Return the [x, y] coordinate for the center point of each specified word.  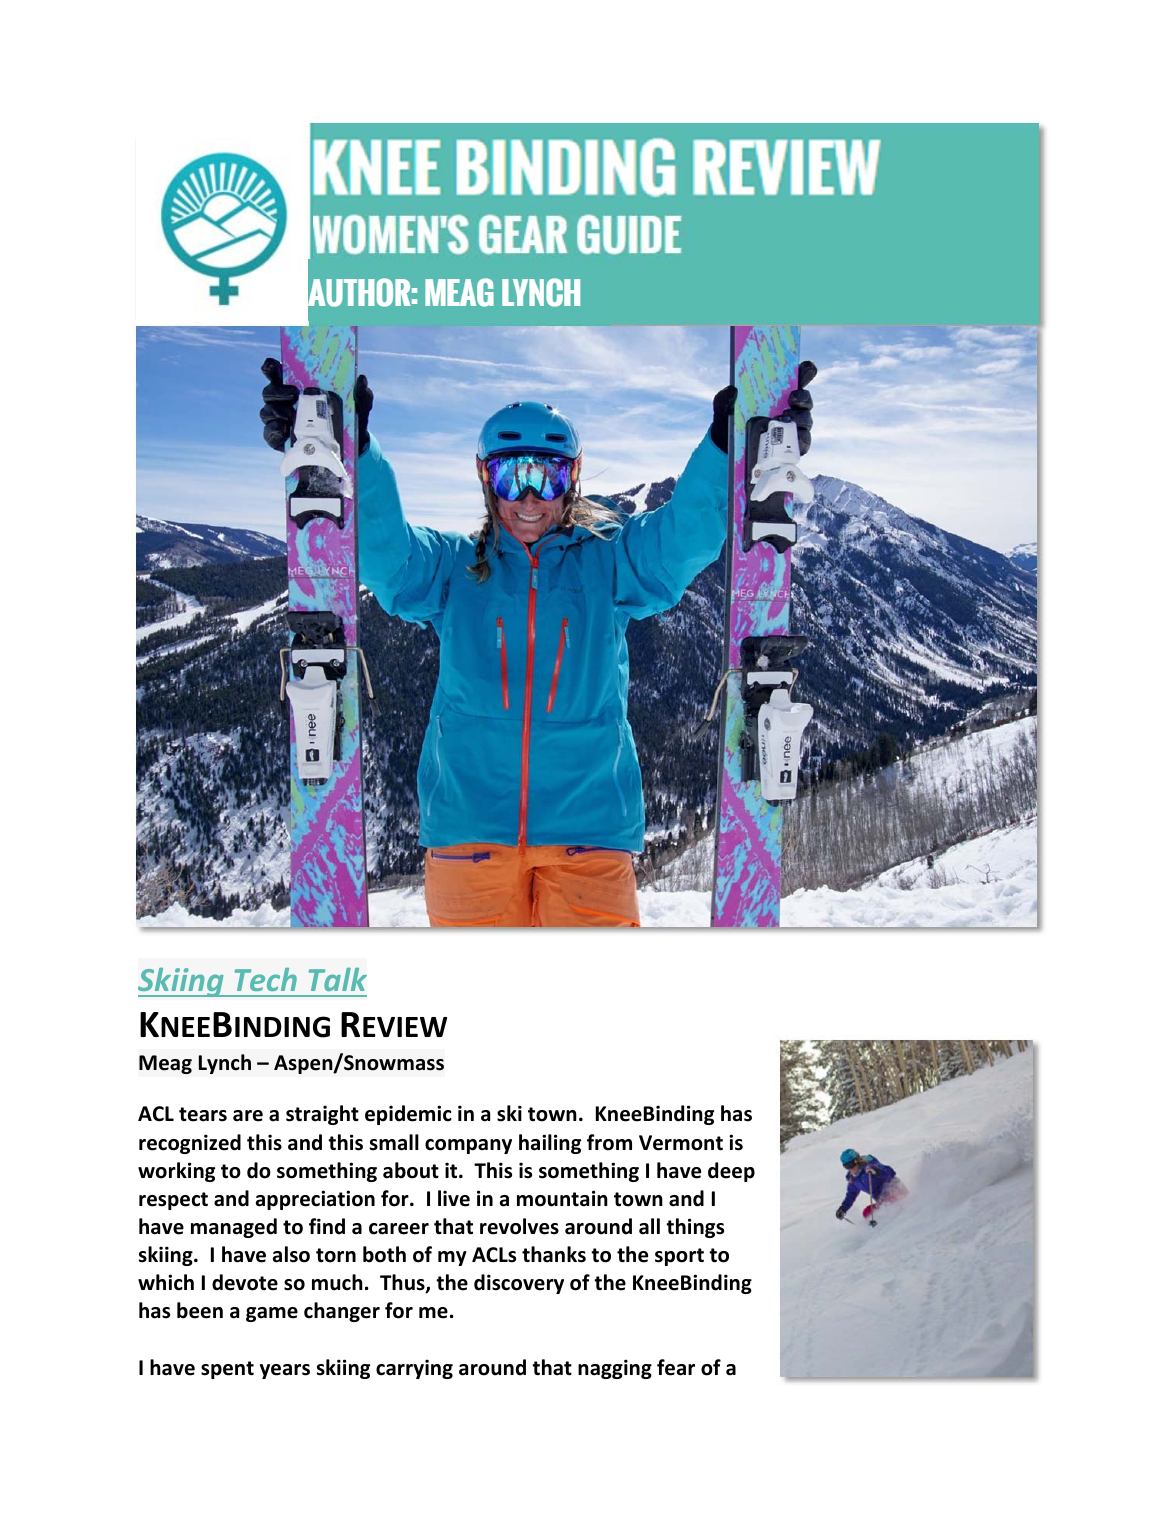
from [609, 1142]
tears [203, 1114]
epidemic [408, 1115]
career [399, 1229]
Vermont [681, 1143]
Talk [338, 979]
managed [234, 1228]
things [695, 1228]
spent [227, 1370]
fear [676, 1367]
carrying [414, 1369]
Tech [266, 979]
